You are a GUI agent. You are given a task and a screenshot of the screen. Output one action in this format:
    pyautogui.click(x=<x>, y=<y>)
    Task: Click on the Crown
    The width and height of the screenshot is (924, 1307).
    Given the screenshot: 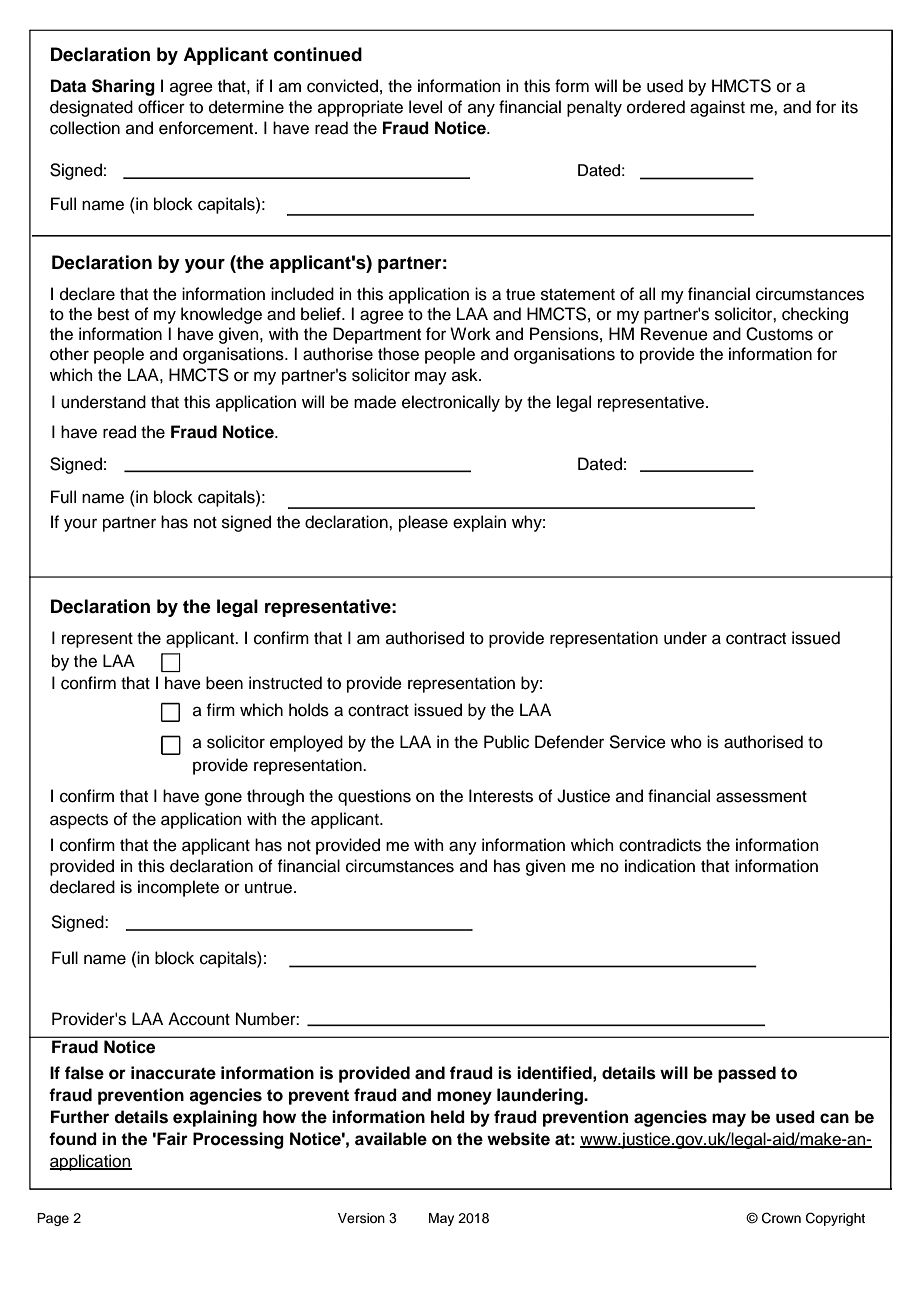 What is the action you would take?
    pyautogui.click(x=781, y=1218)
